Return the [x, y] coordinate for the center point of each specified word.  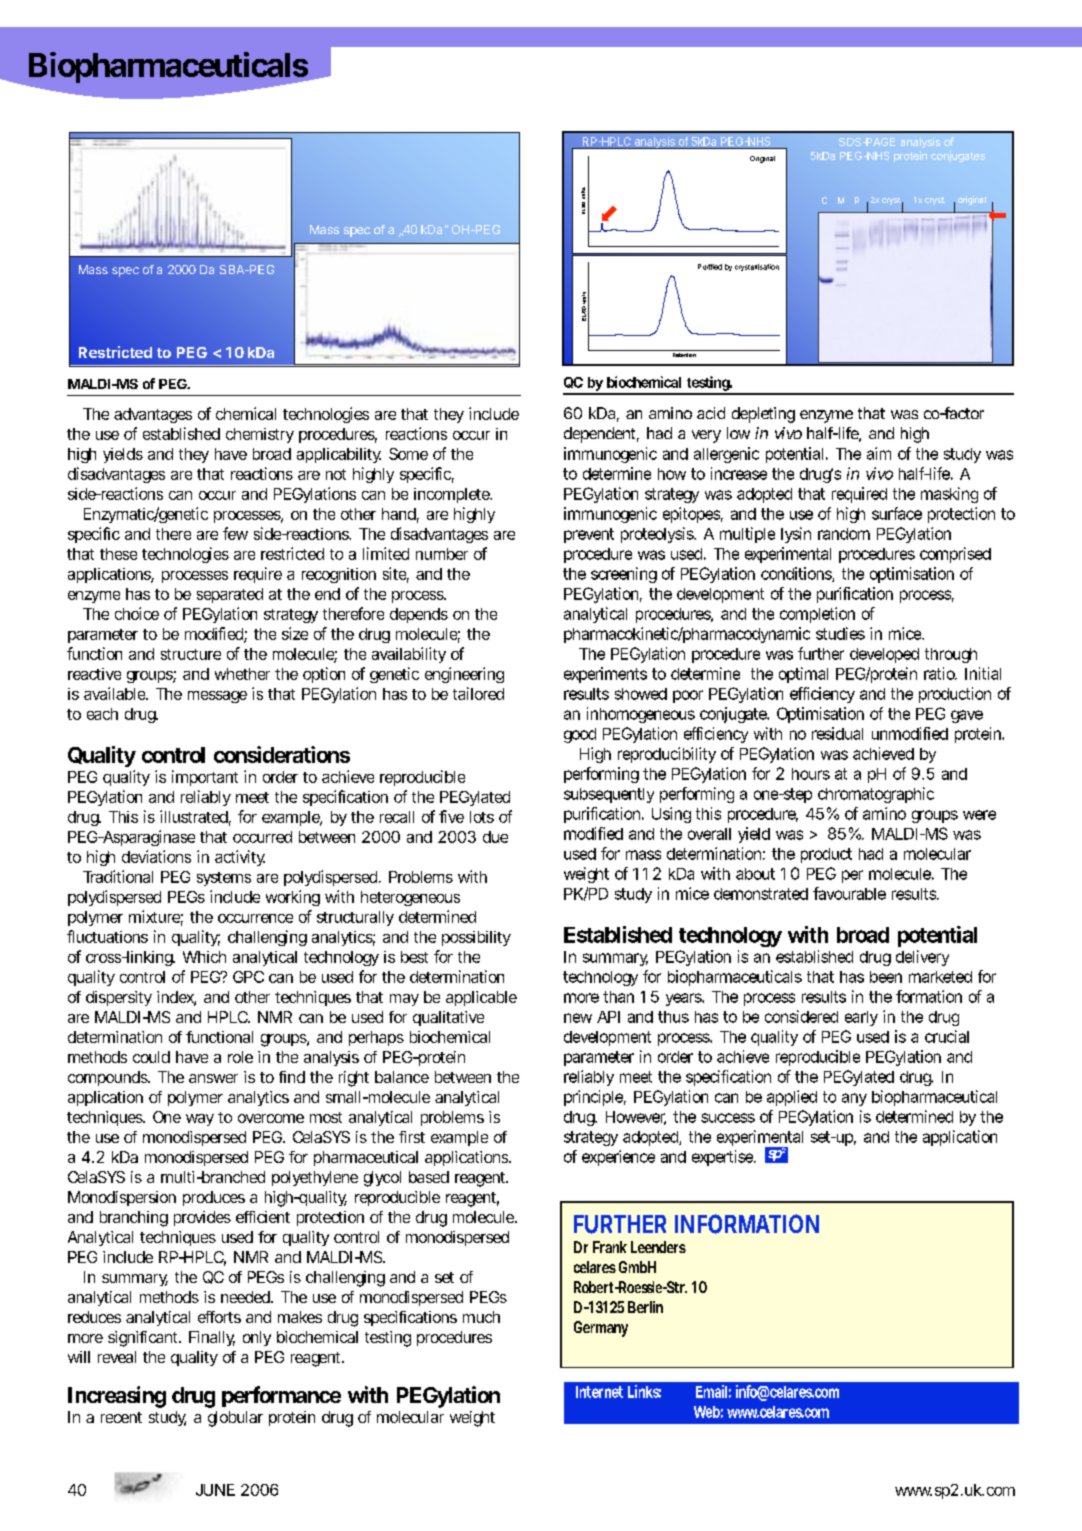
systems [224, 879]
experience [618, 1158]
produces [214, 1198]
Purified [710, 267]
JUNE [215, 1490]
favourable [849, 893]
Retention [684, 355]
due [495, 837]
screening [624, 575]
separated [230, 595]
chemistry [260, 435]
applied [792, 1098]
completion [817, 615]
